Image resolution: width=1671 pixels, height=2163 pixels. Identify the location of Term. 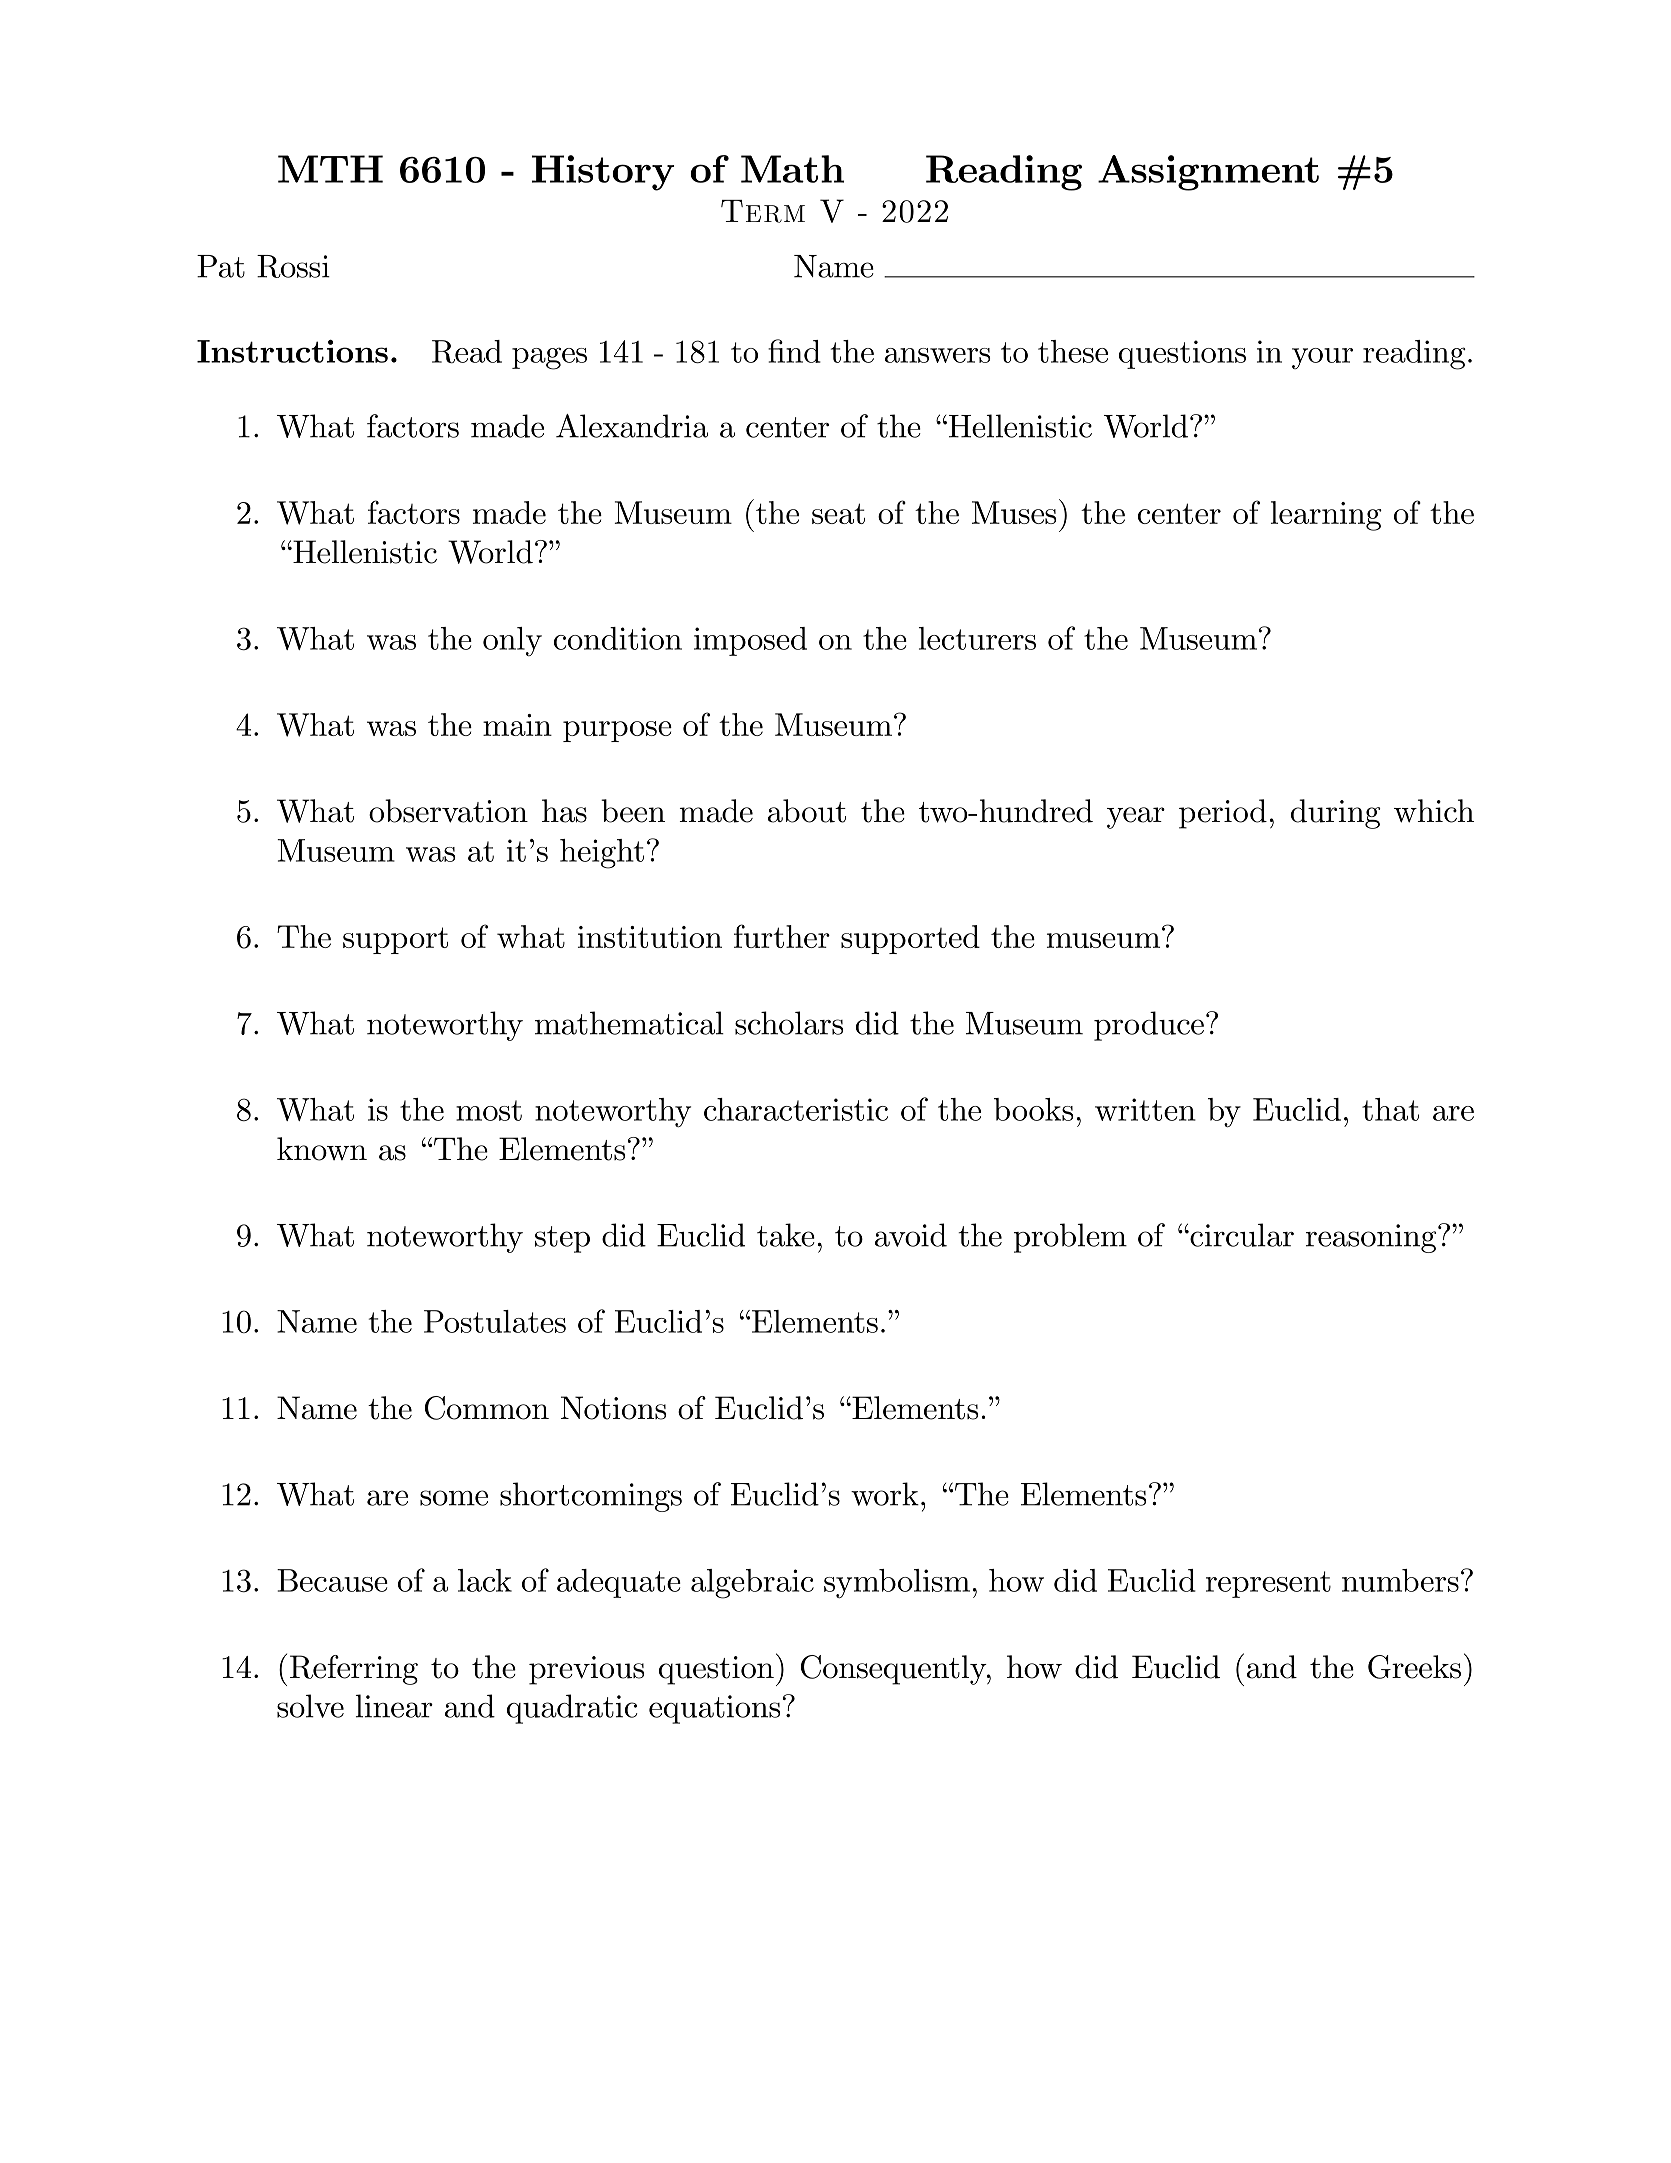
(763, 211).
